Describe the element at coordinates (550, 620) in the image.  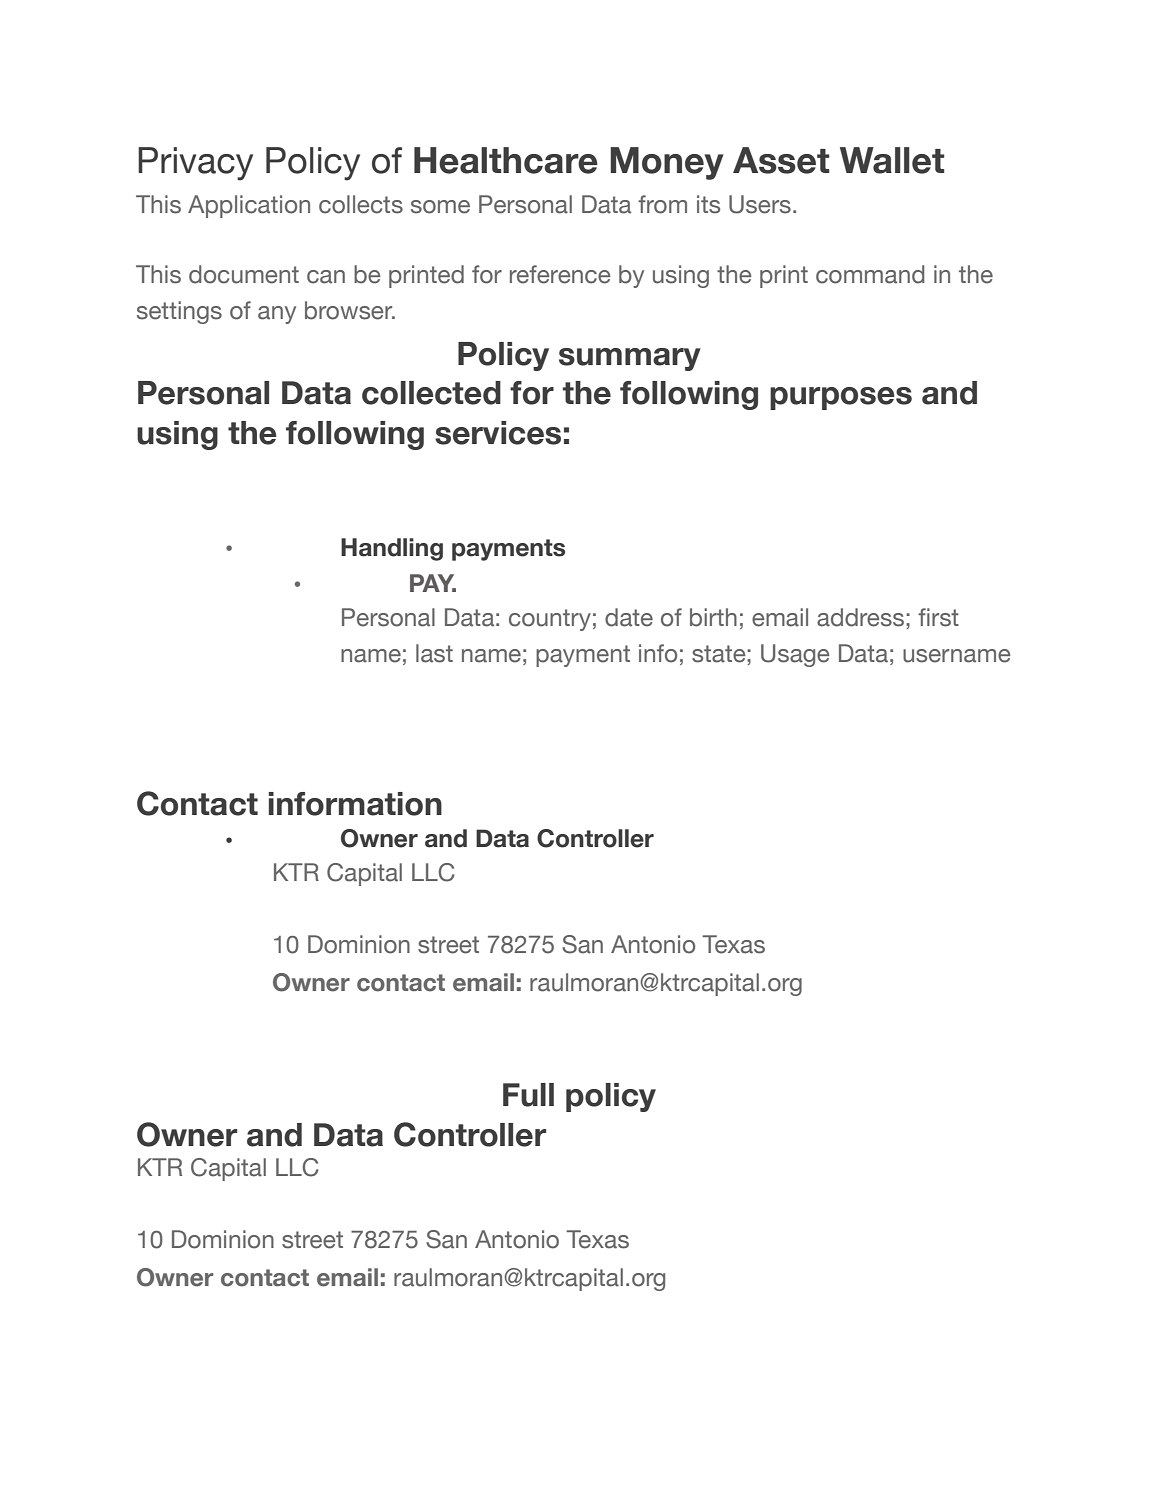
I see `country` at that location.
